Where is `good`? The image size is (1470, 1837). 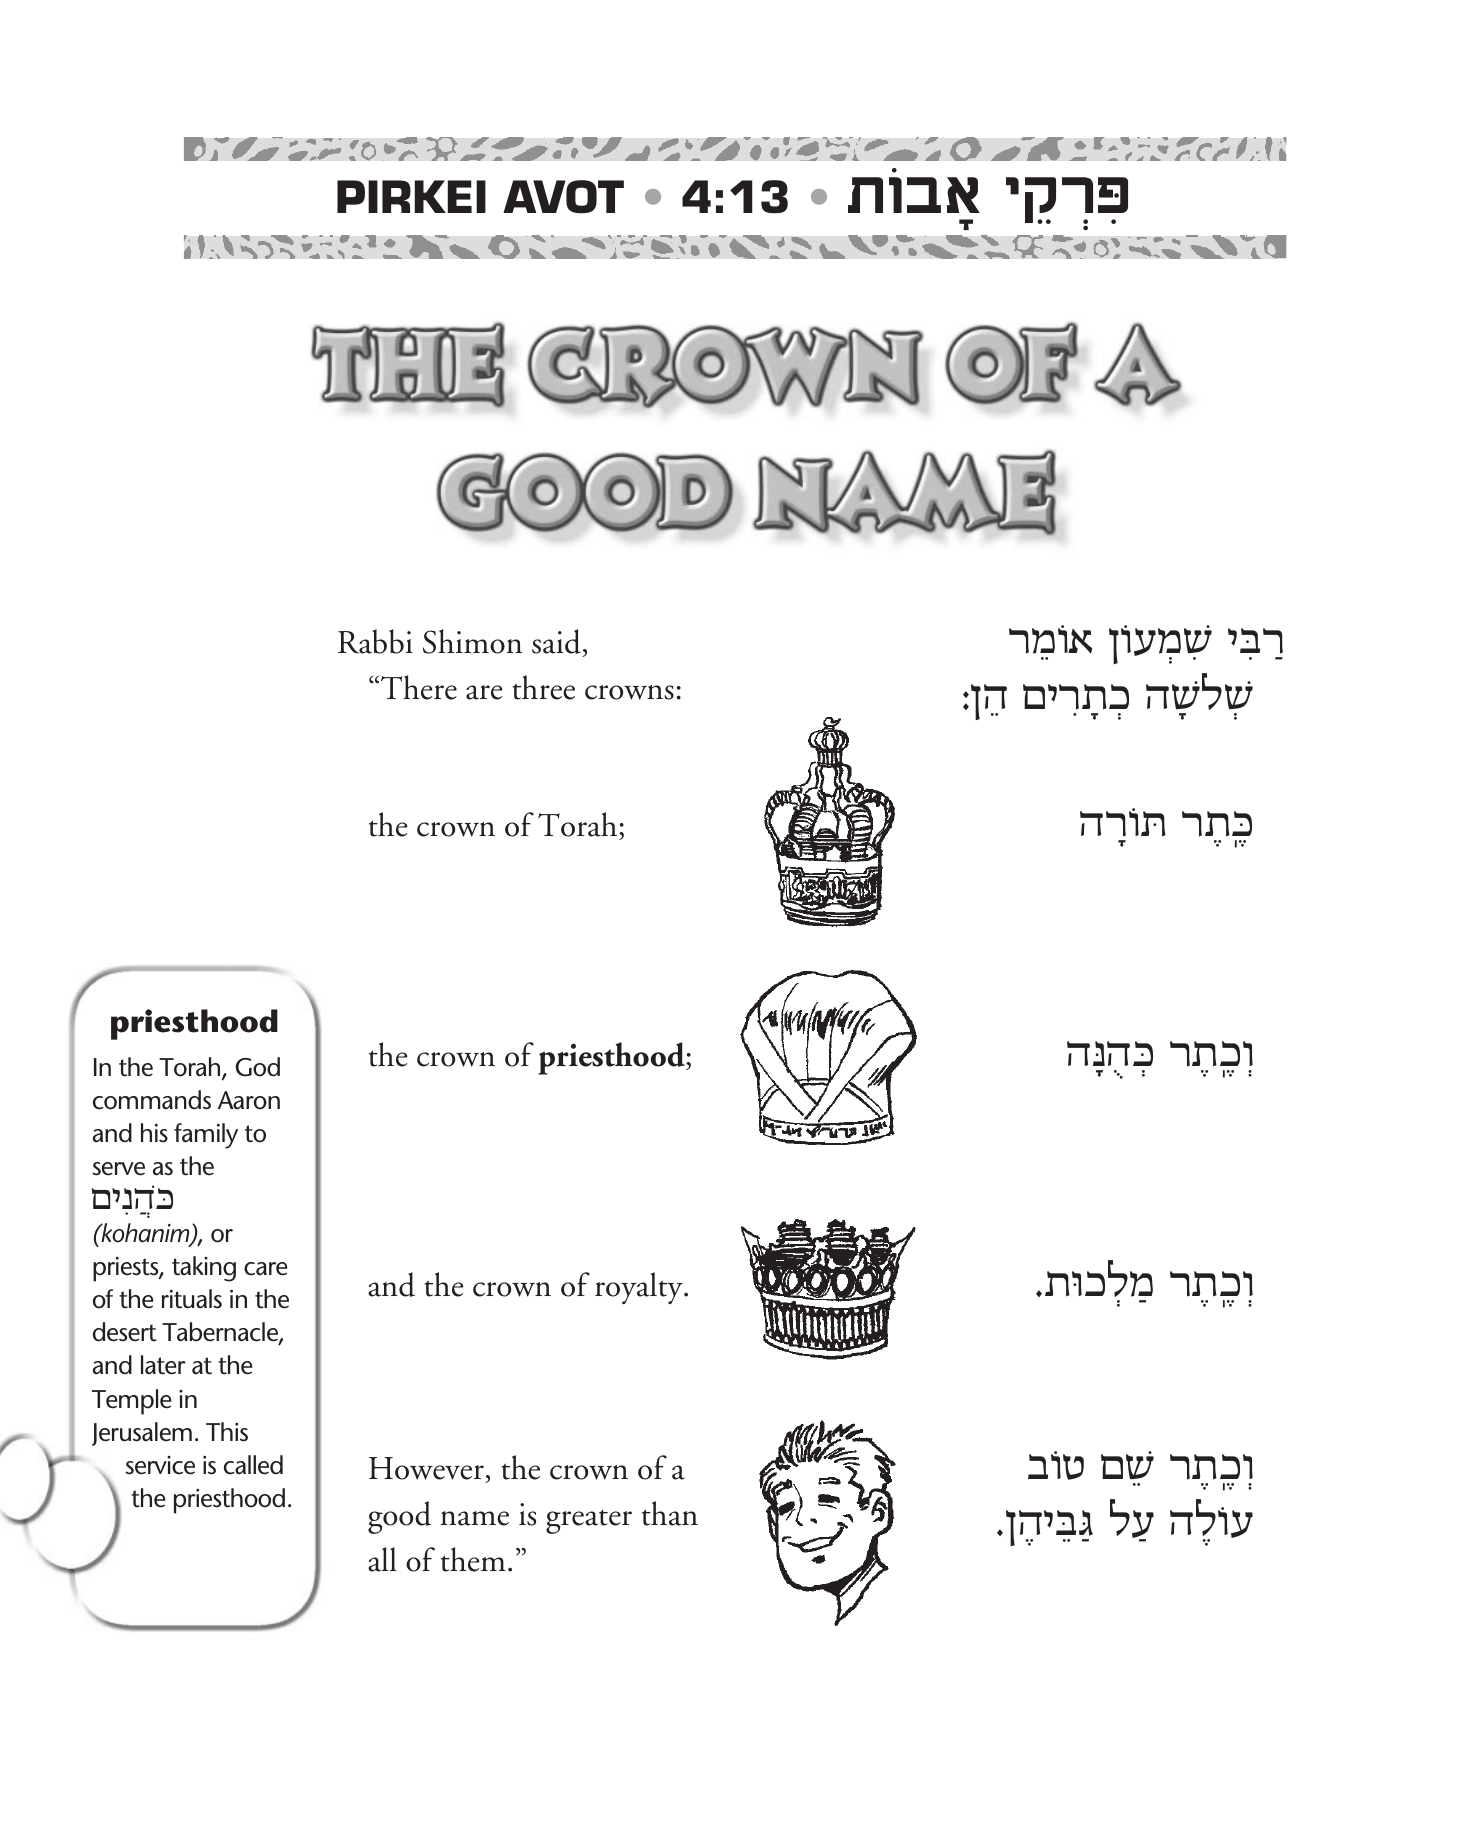 good is located at coordinates (399, 1517).
